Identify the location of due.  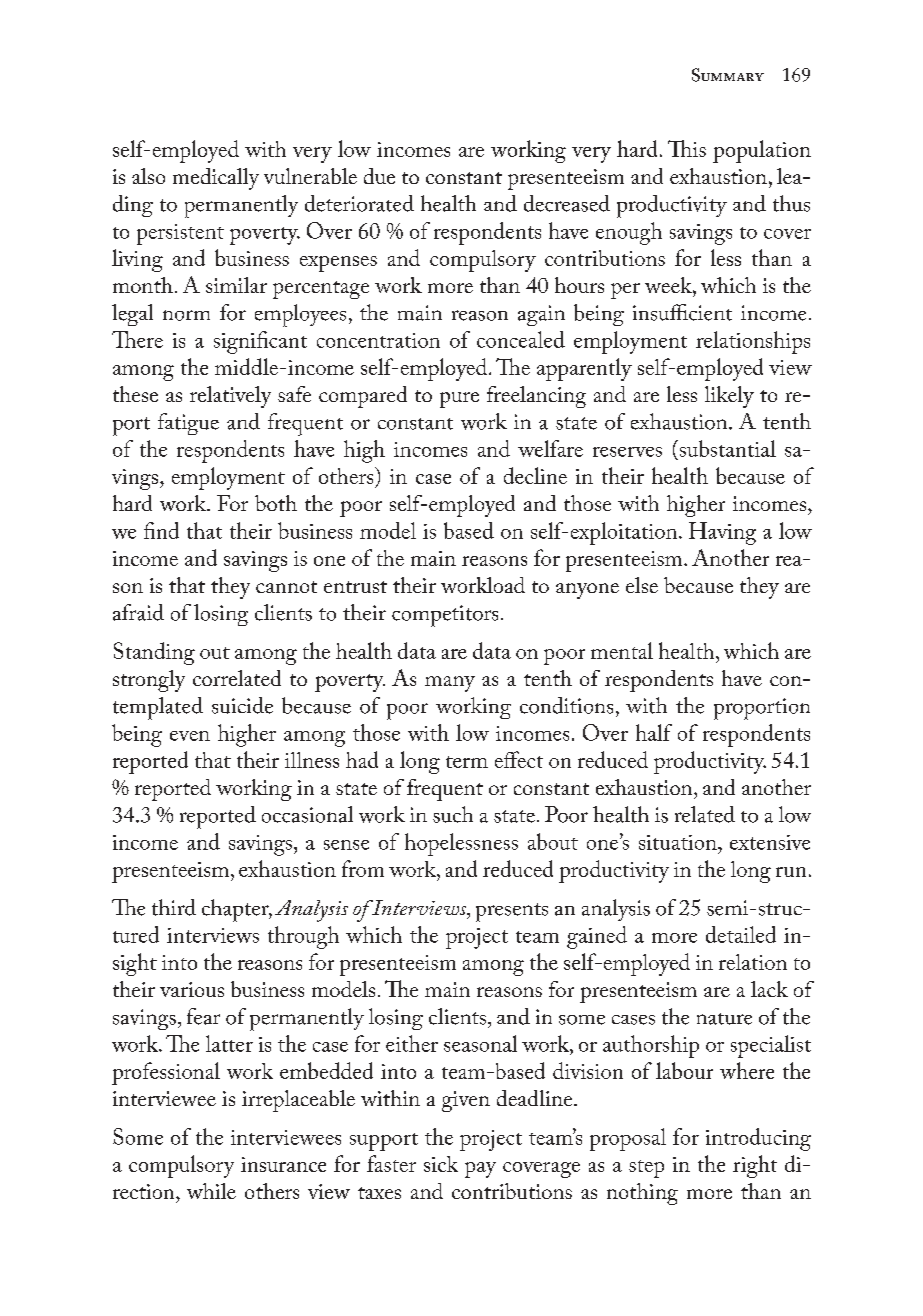
(379, 176).
